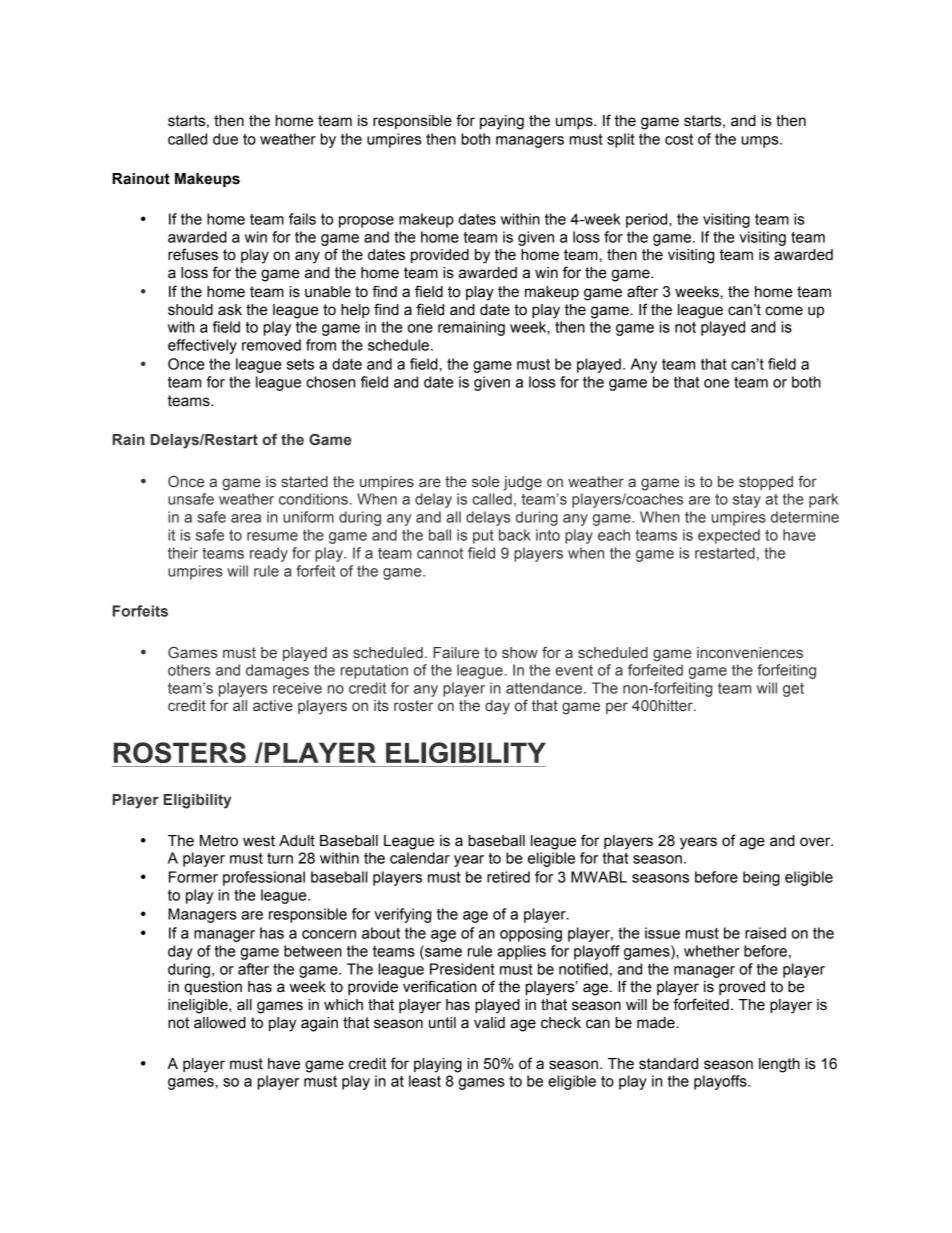 Image resolution: width=952 pixels, height=1233 pixels. I want to click on ready, so click(269, 554).
